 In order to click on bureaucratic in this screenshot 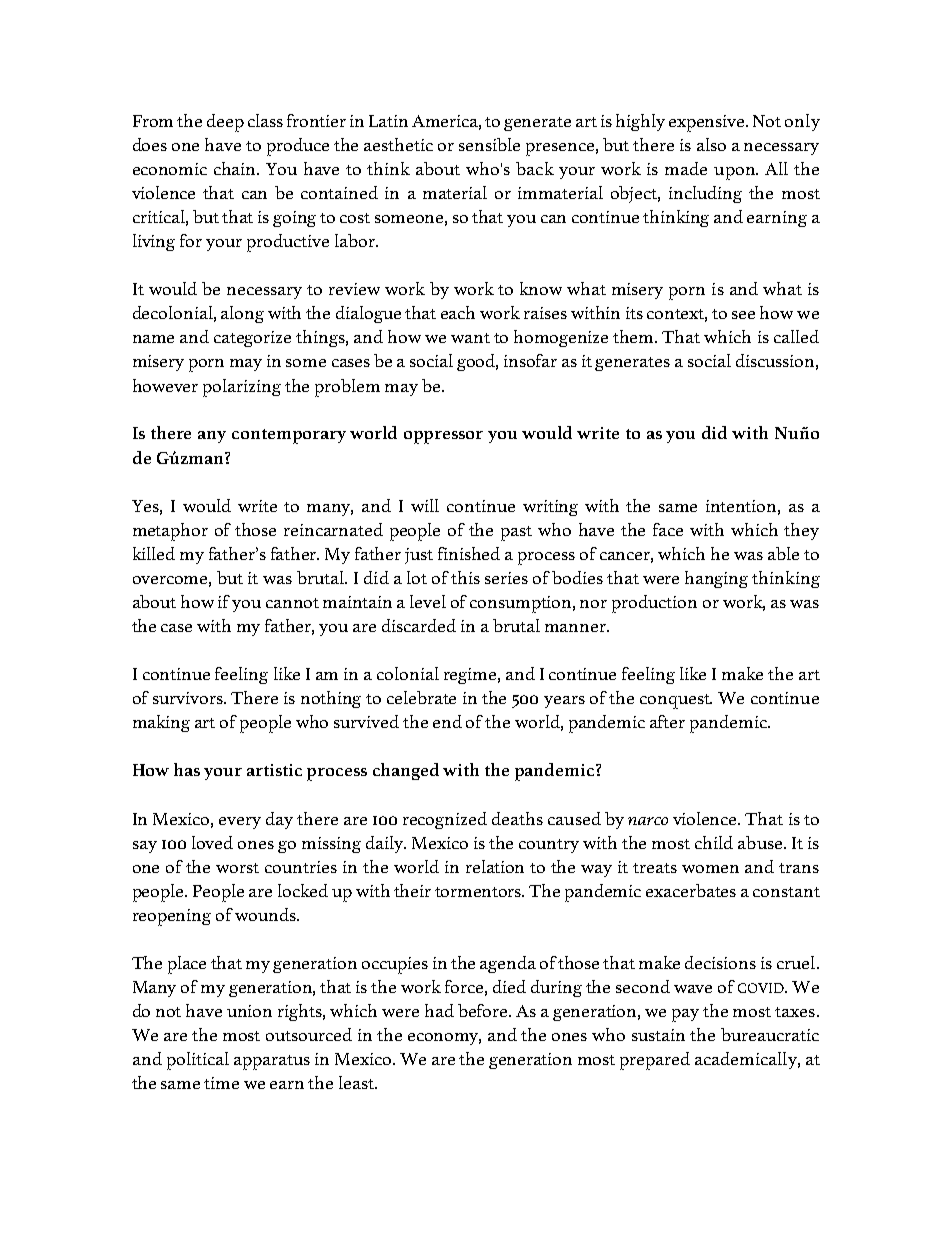, I will do `click(770, 1034)`.
